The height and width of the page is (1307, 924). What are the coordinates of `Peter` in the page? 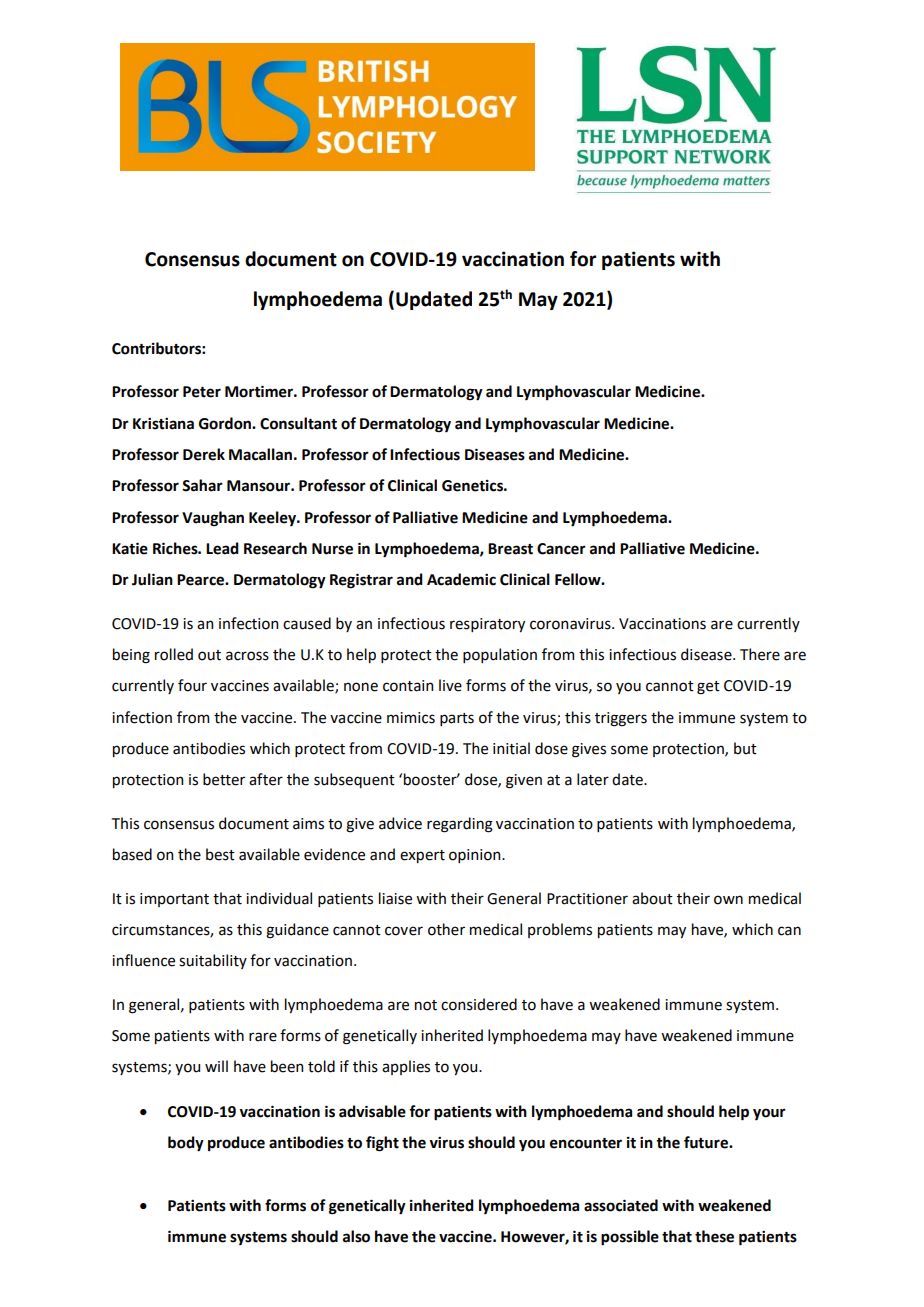 It's located at (202, 392).
